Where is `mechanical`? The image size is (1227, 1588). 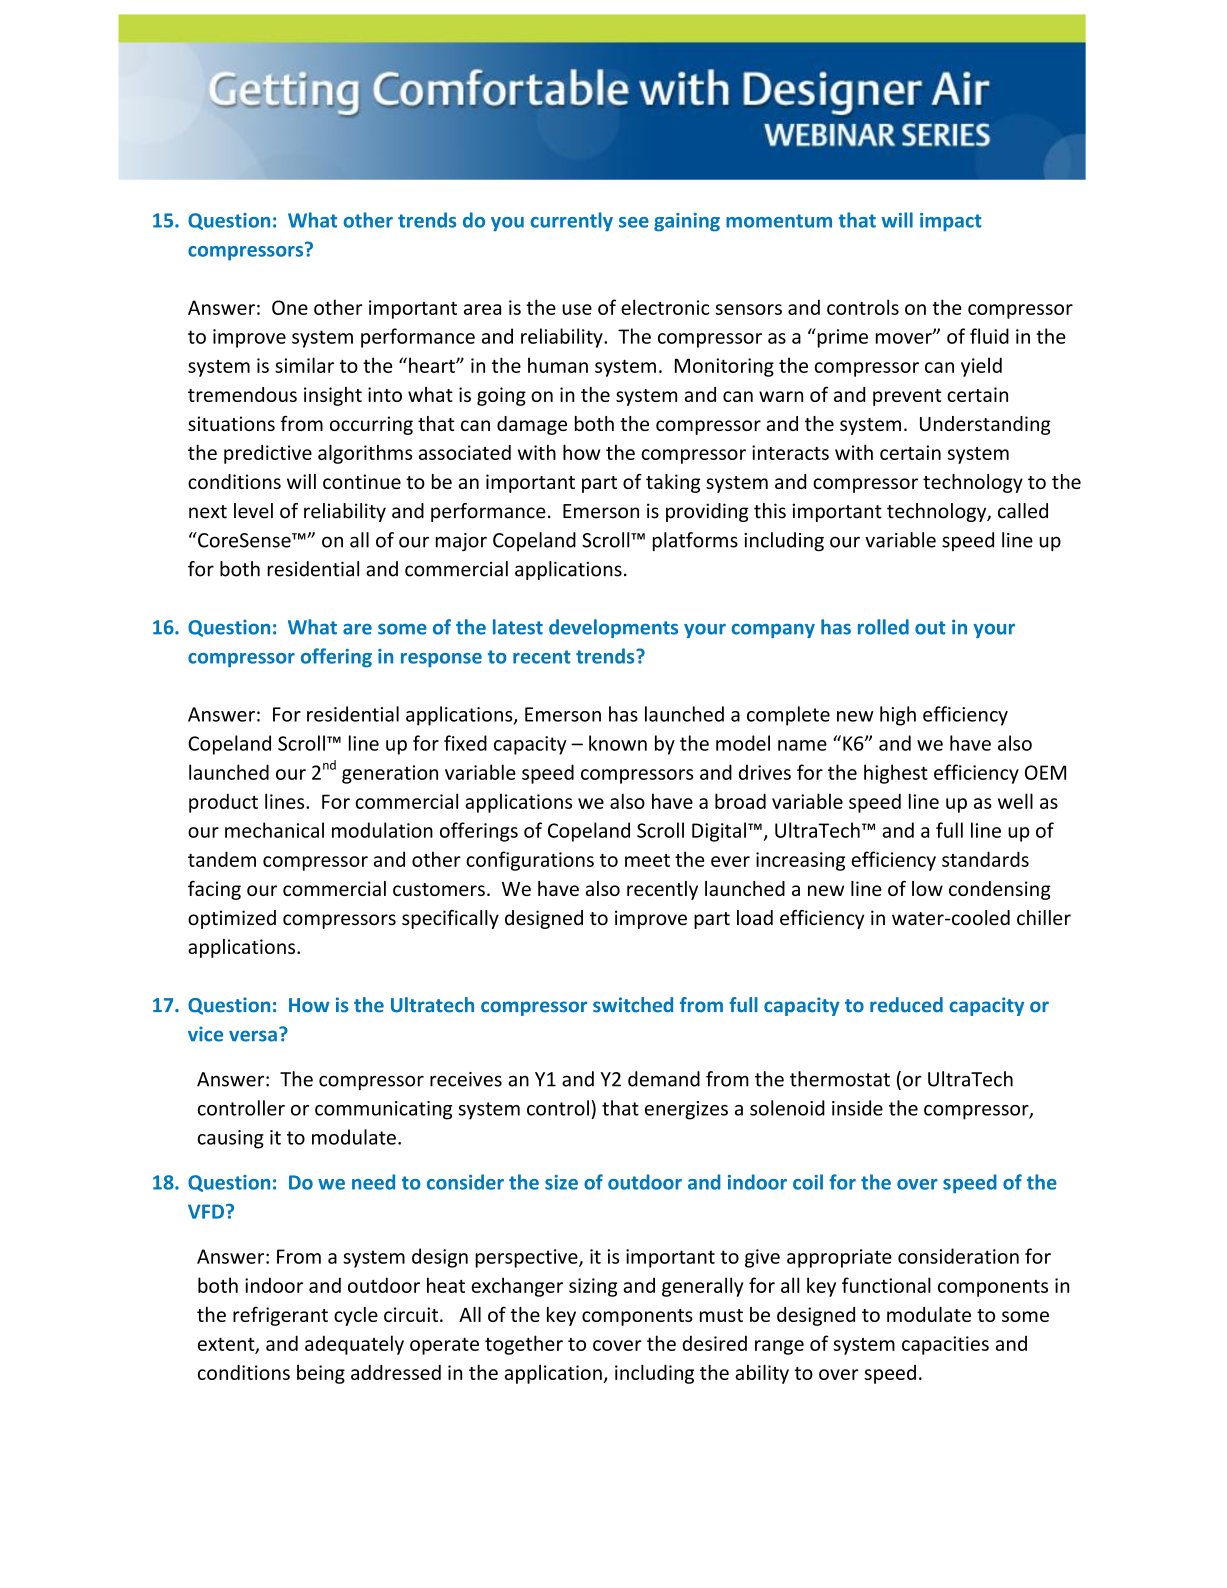 mechanical is located at coordinates (274, 830).
